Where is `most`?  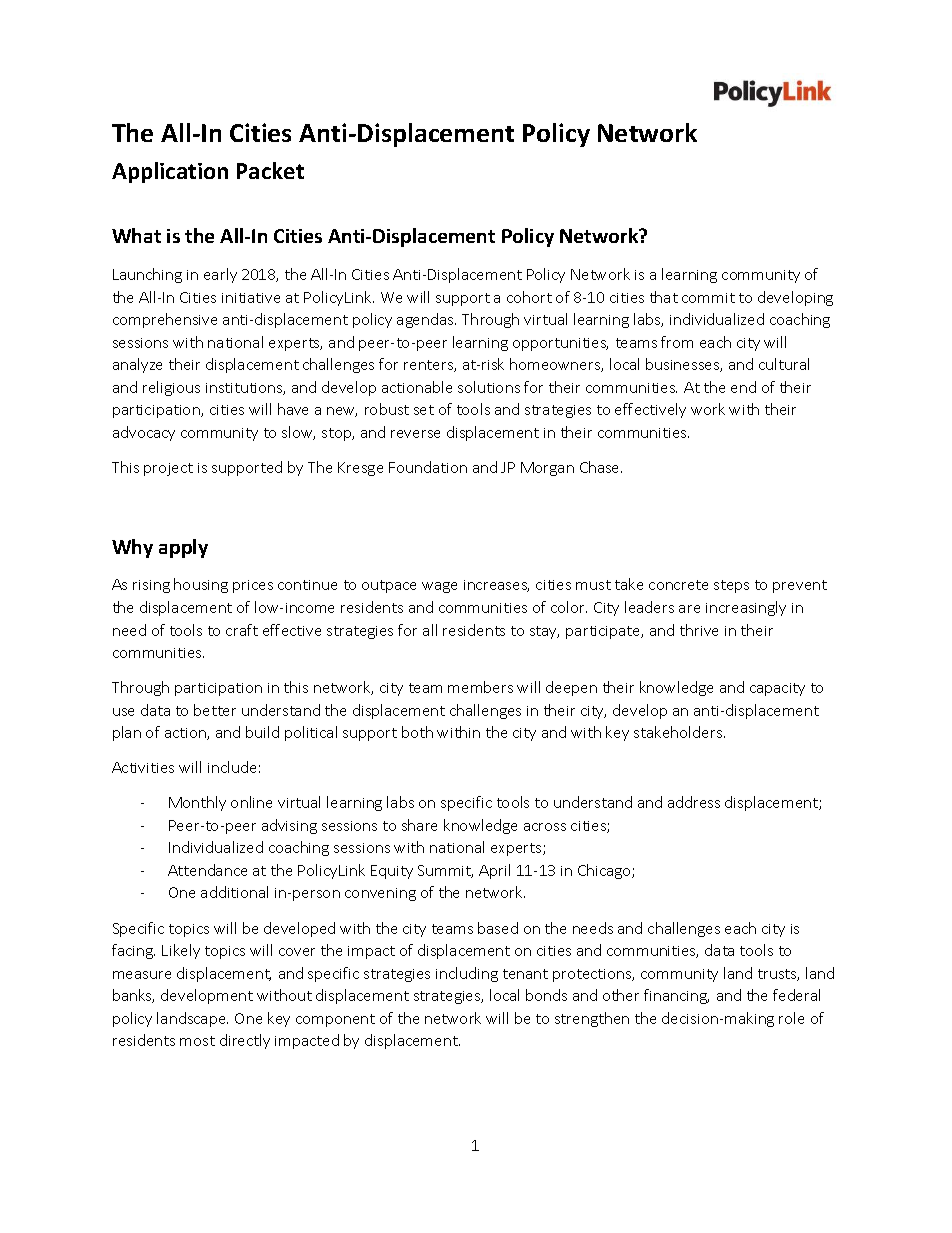 most is located at coordinates (197, 1041).
